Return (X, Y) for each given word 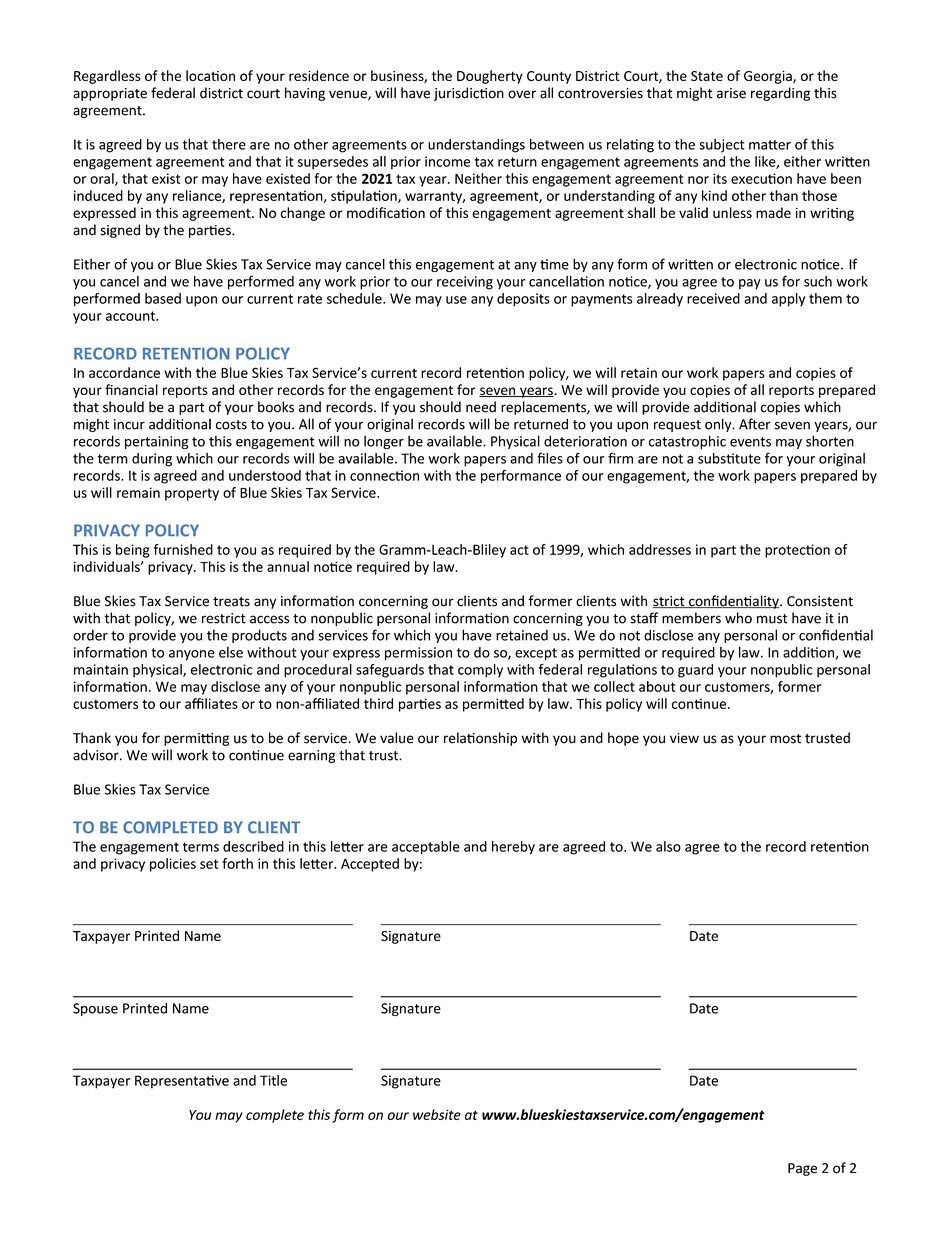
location (210, 75)
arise (731, 93)
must (772, 619)
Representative (182, 1082)
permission (418, 654)
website (437, 1114)
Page (802, 1169)
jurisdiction (469, 94)
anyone (192, 655)
